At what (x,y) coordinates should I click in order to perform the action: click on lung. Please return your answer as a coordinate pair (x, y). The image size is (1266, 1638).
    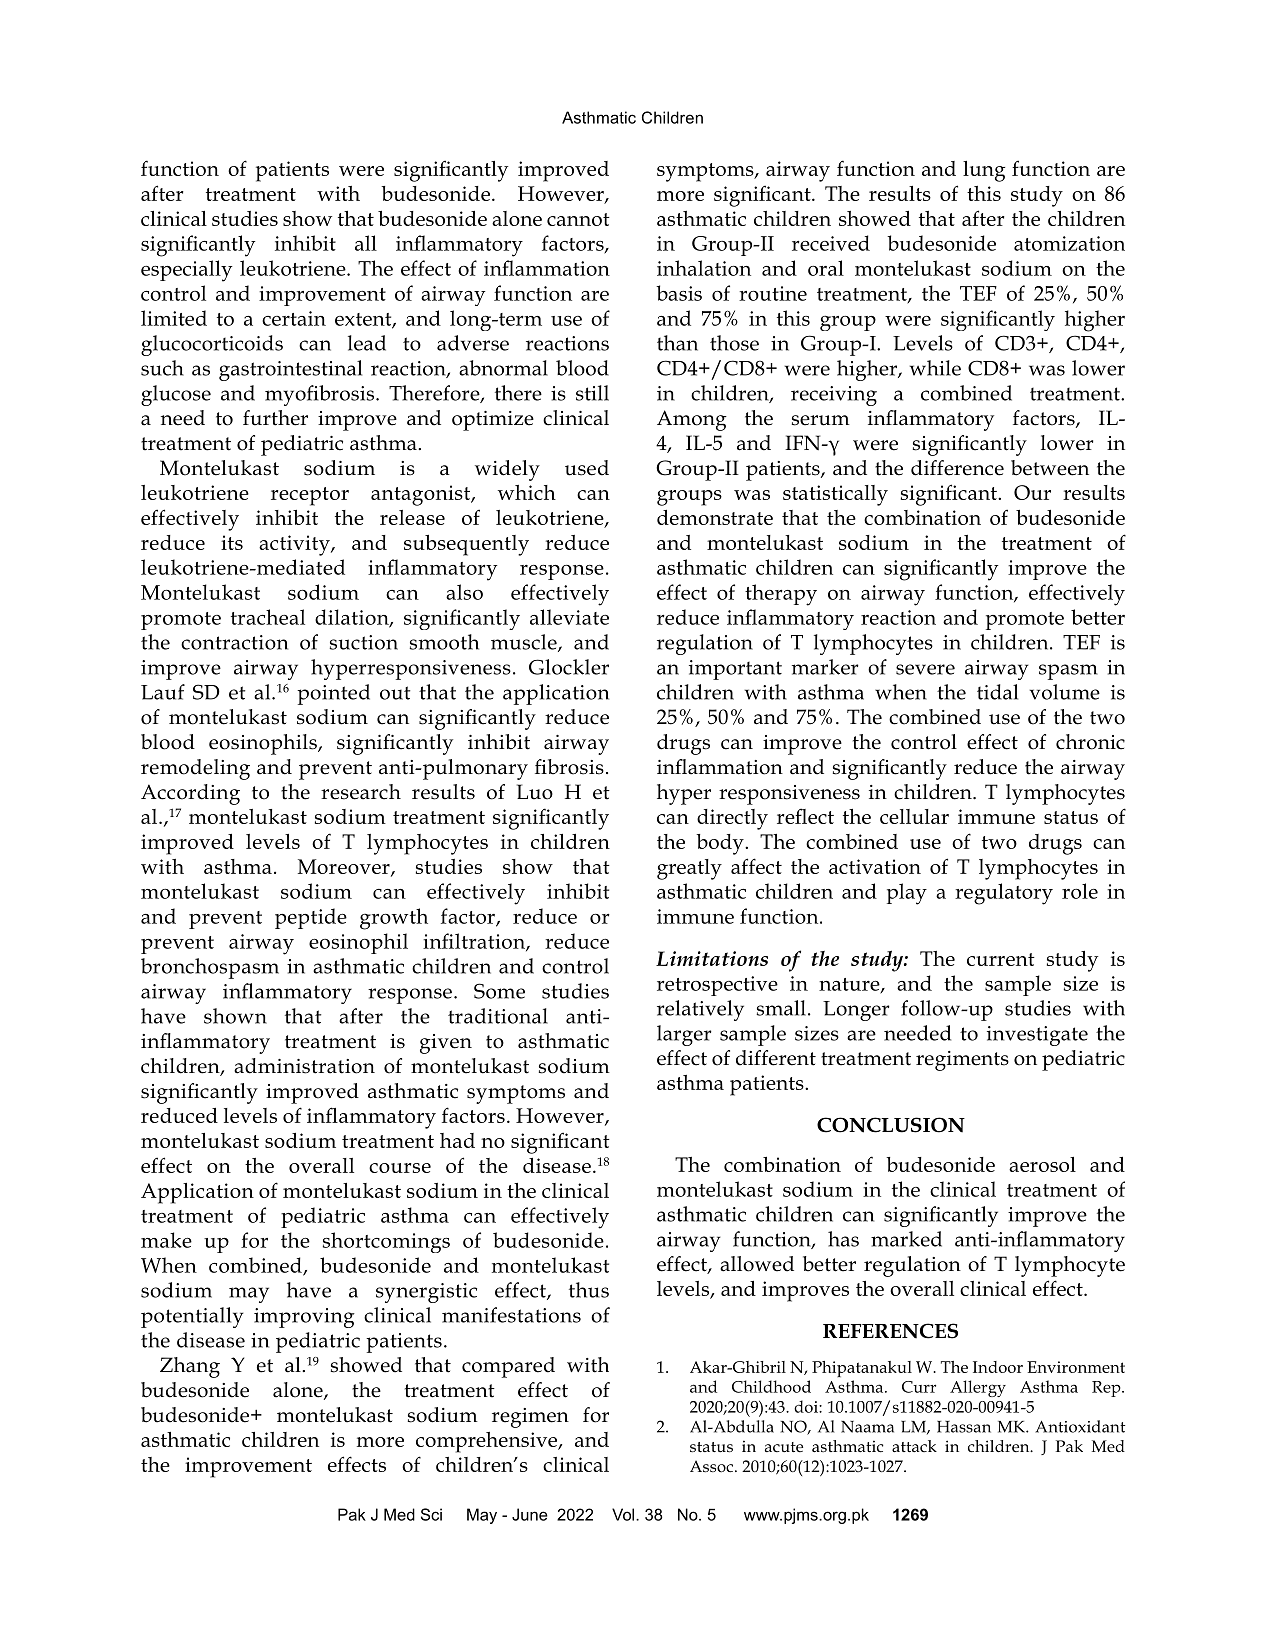
    Looking at the image, I should click on (984, 171).
